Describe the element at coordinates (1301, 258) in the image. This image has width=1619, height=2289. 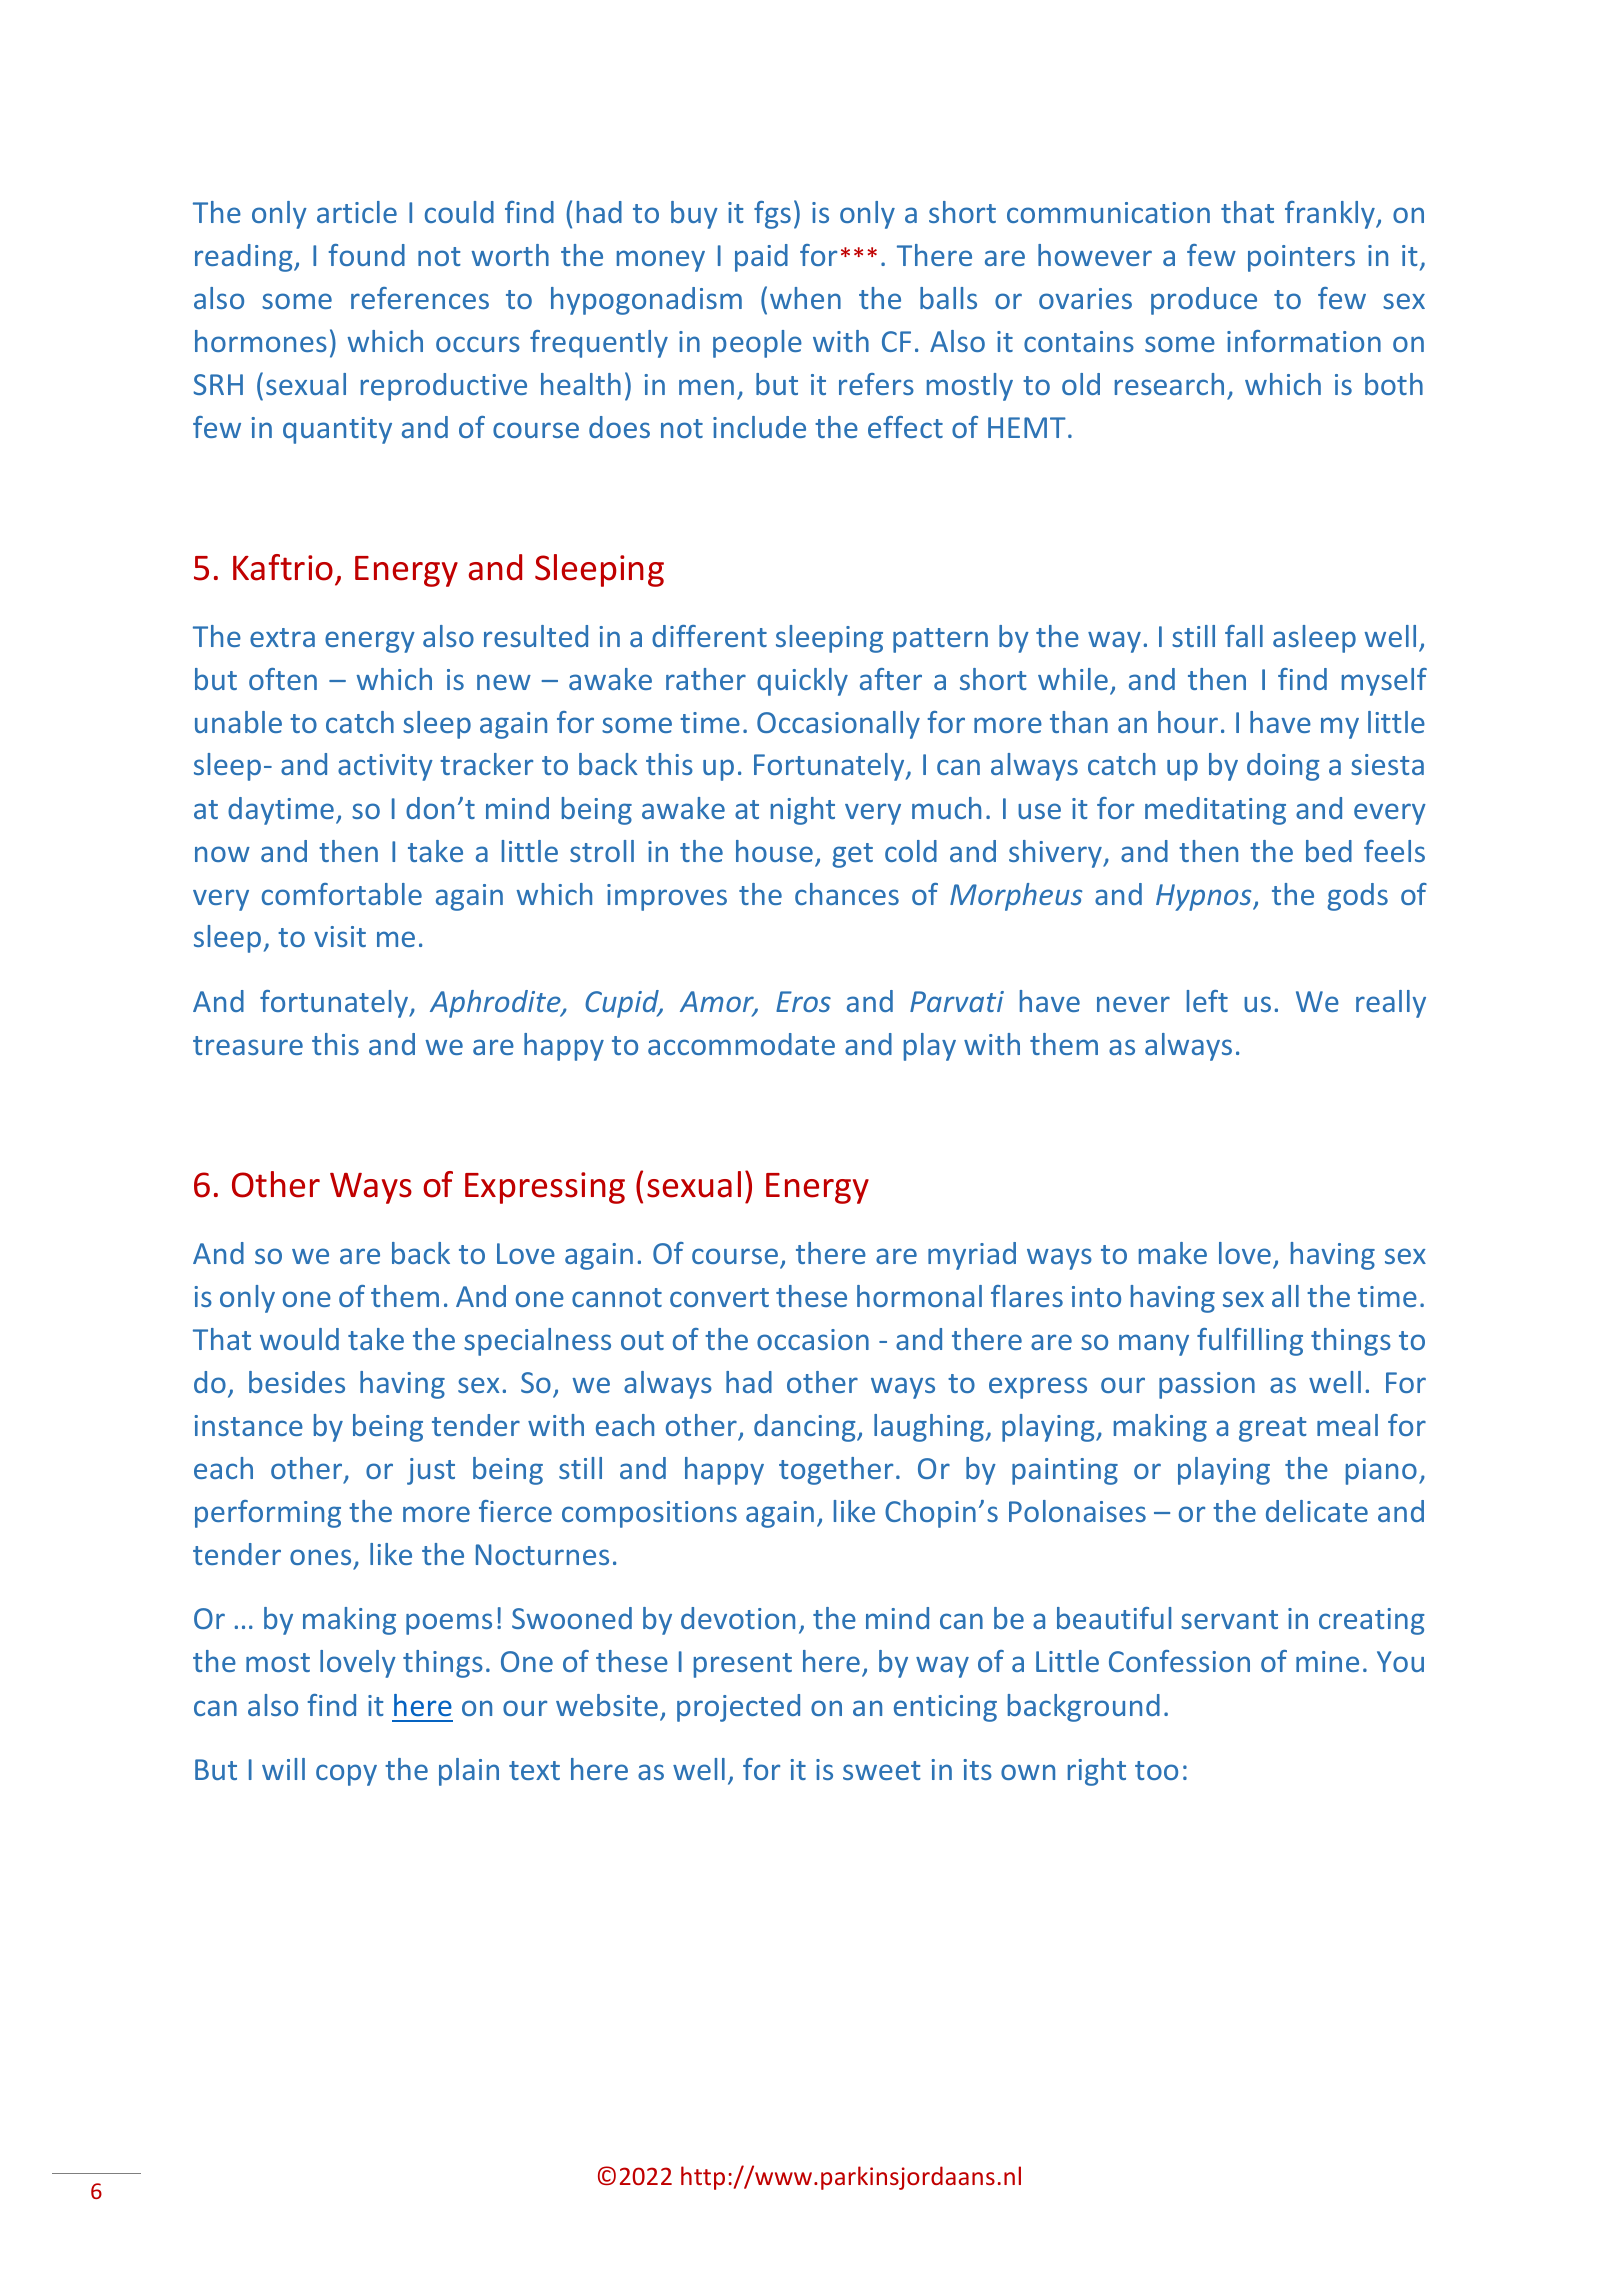
I see `pointers` at that location.
